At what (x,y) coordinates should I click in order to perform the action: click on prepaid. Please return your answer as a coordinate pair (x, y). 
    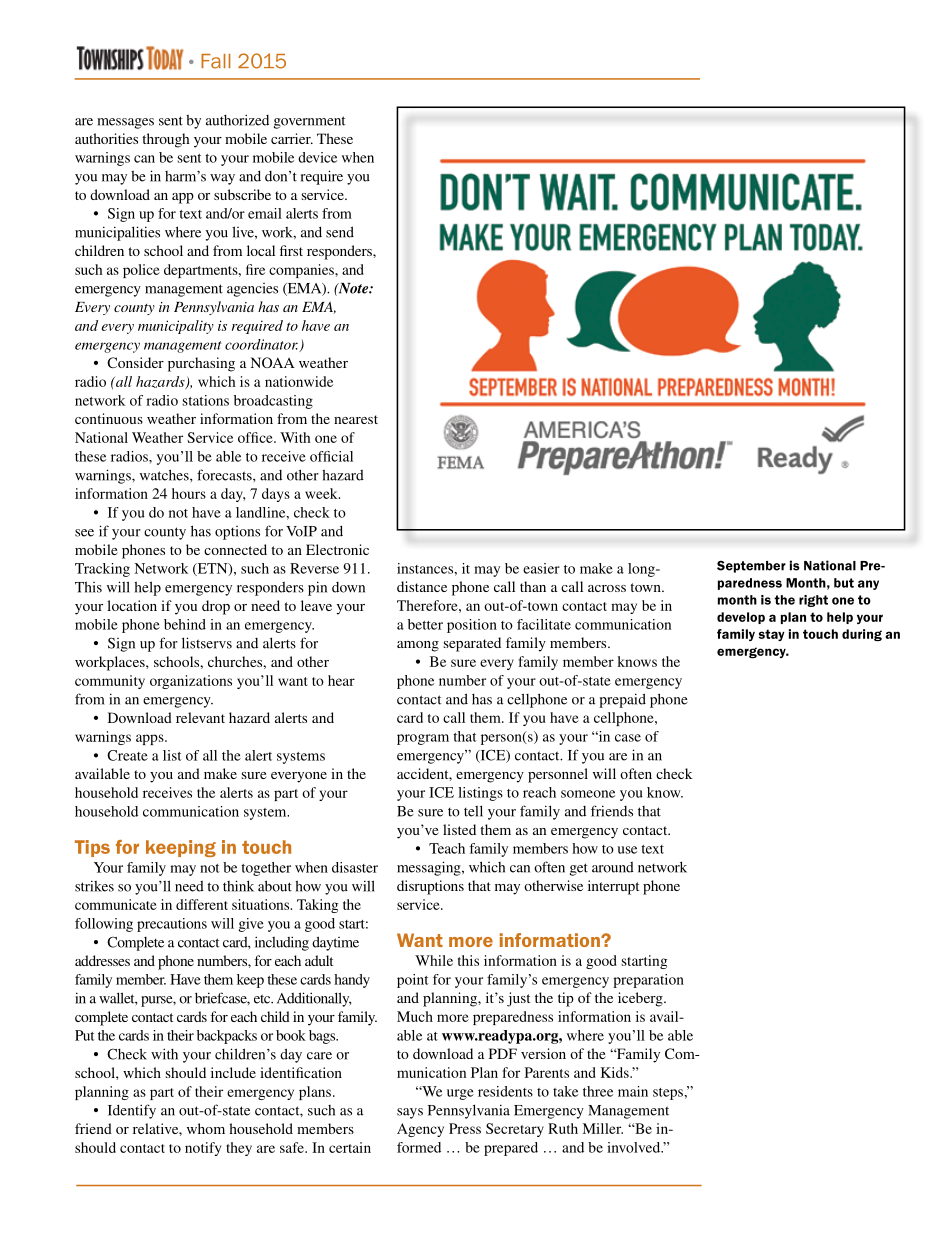
    Looking at the image, I should click on (622, 700).
